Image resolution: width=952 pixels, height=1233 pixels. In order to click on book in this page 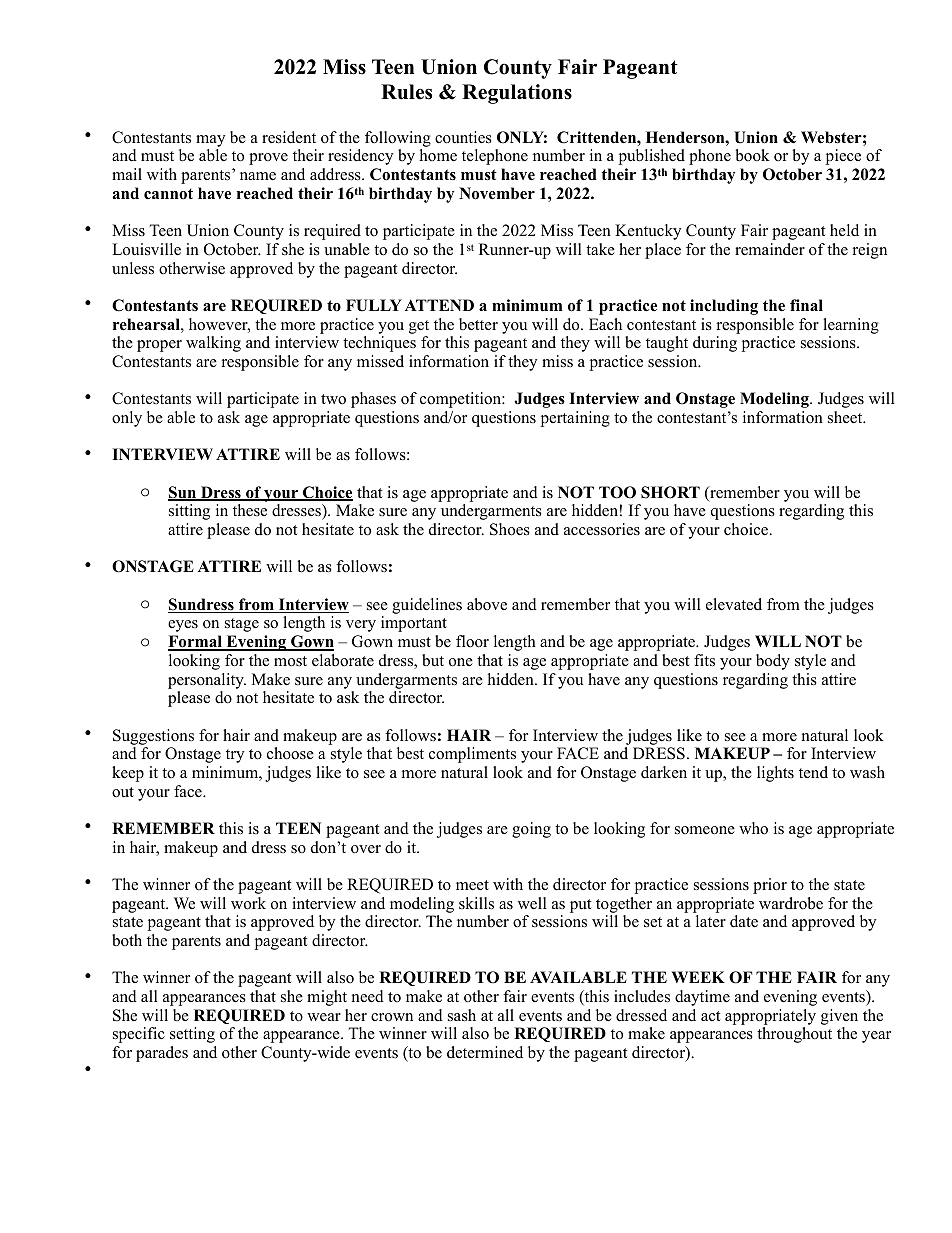, I will do `click(752, 155)`.
